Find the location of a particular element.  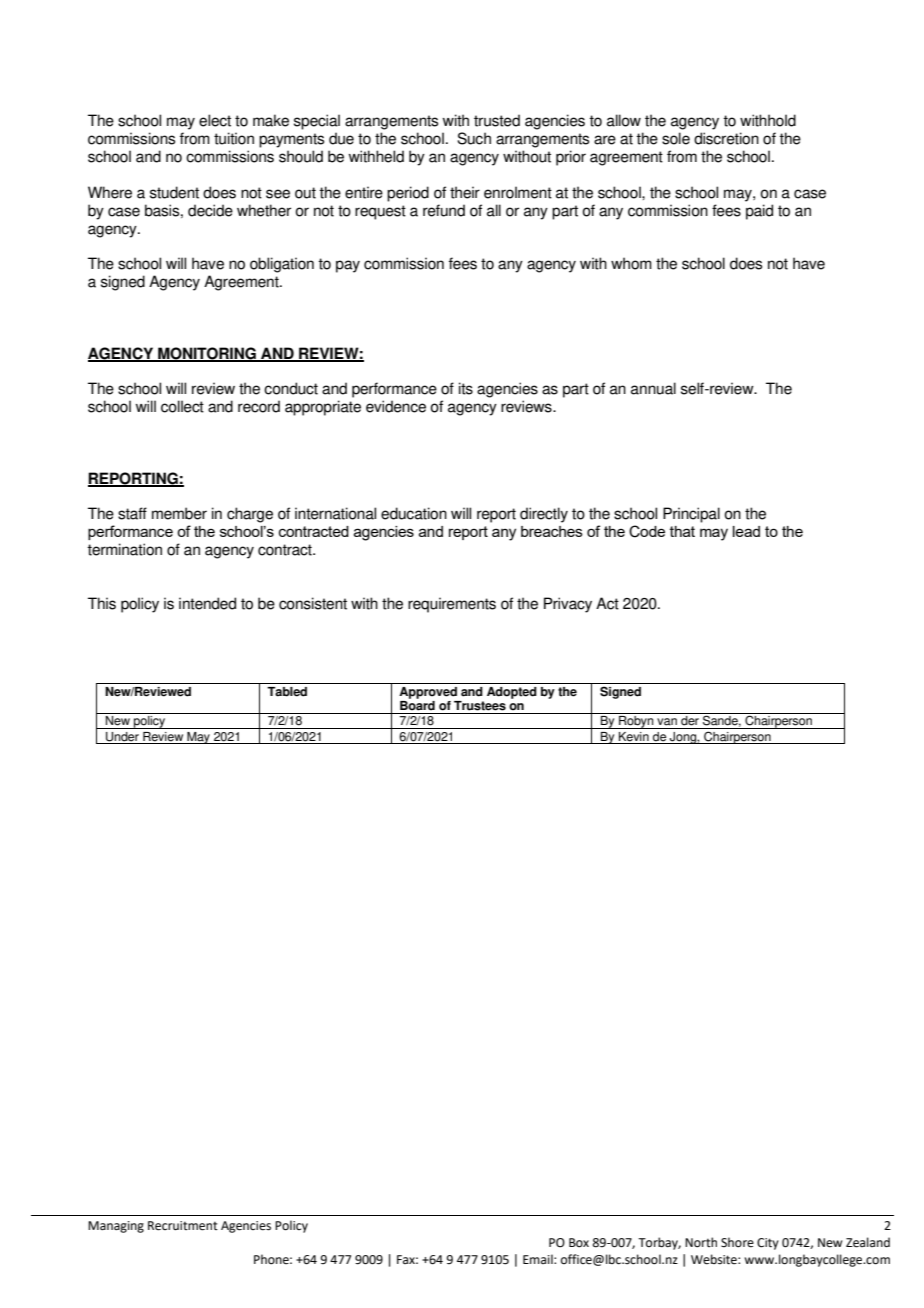

van is located at coordinates (667, 722).
